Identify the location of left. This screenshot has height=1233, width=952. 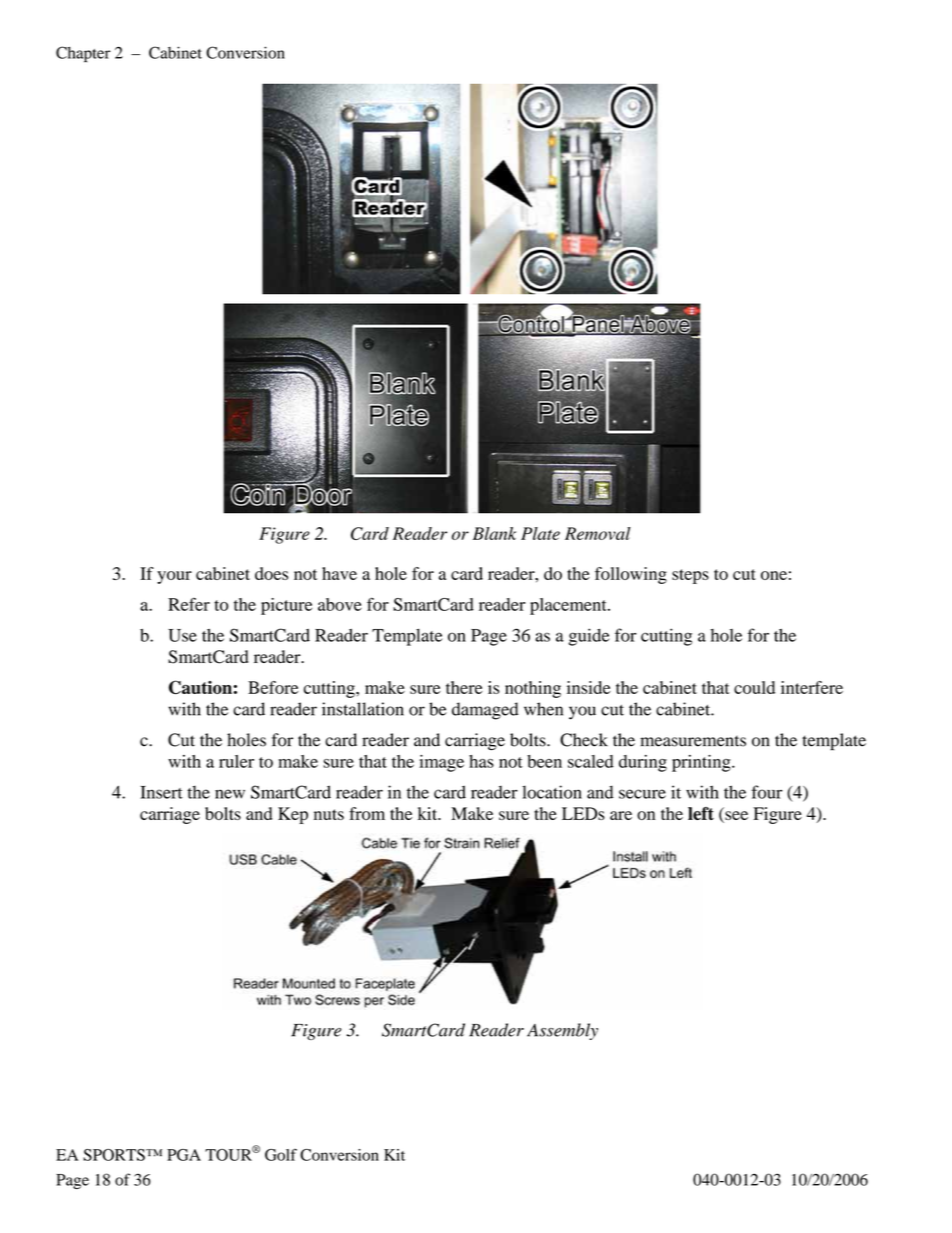
(701, 813).
